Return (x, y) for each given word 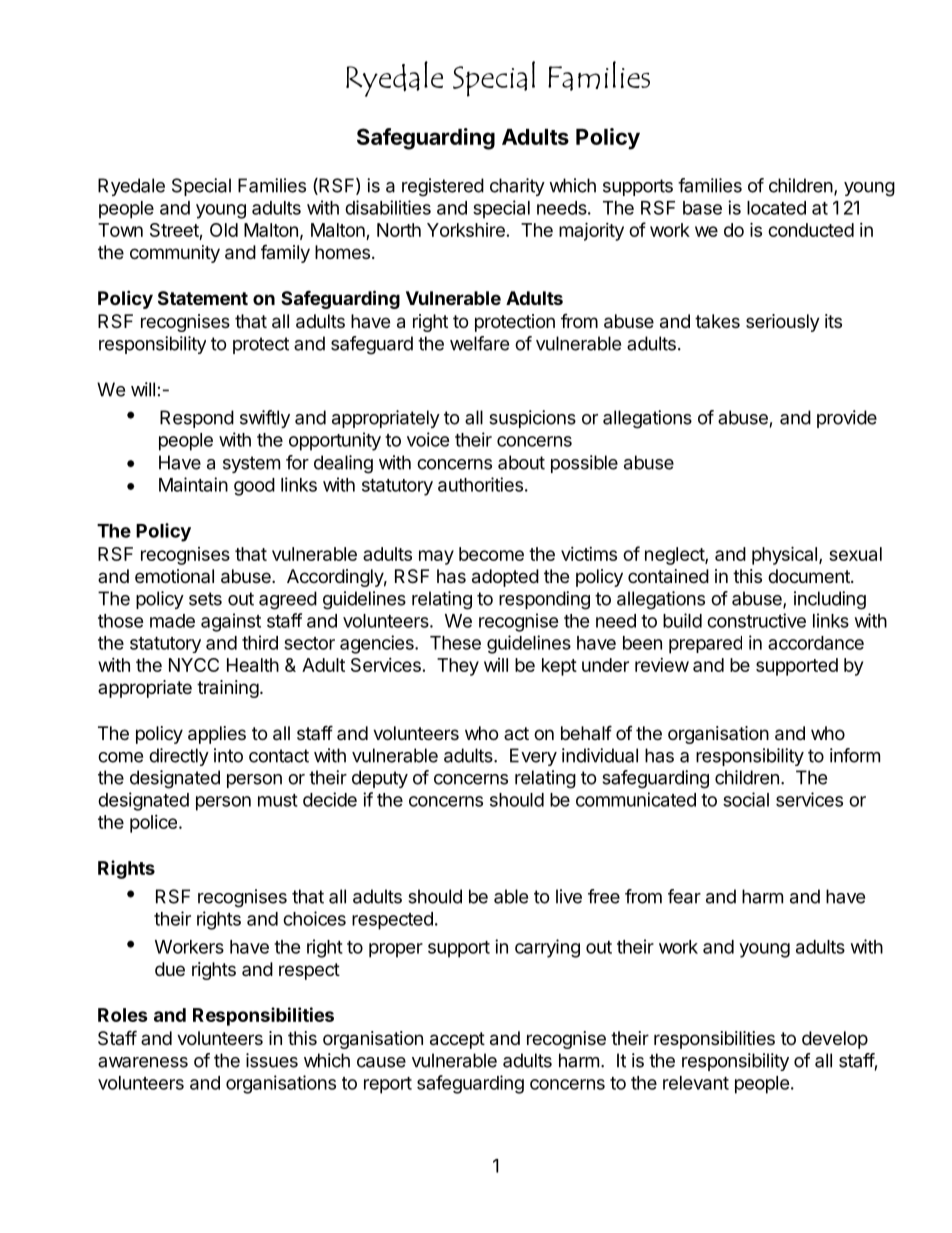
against (231, 622)
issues (272, 1060)
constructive (756, 620)
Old (224, 230)
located (776, 208)
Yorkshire (466, 230)
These (455, 643)
